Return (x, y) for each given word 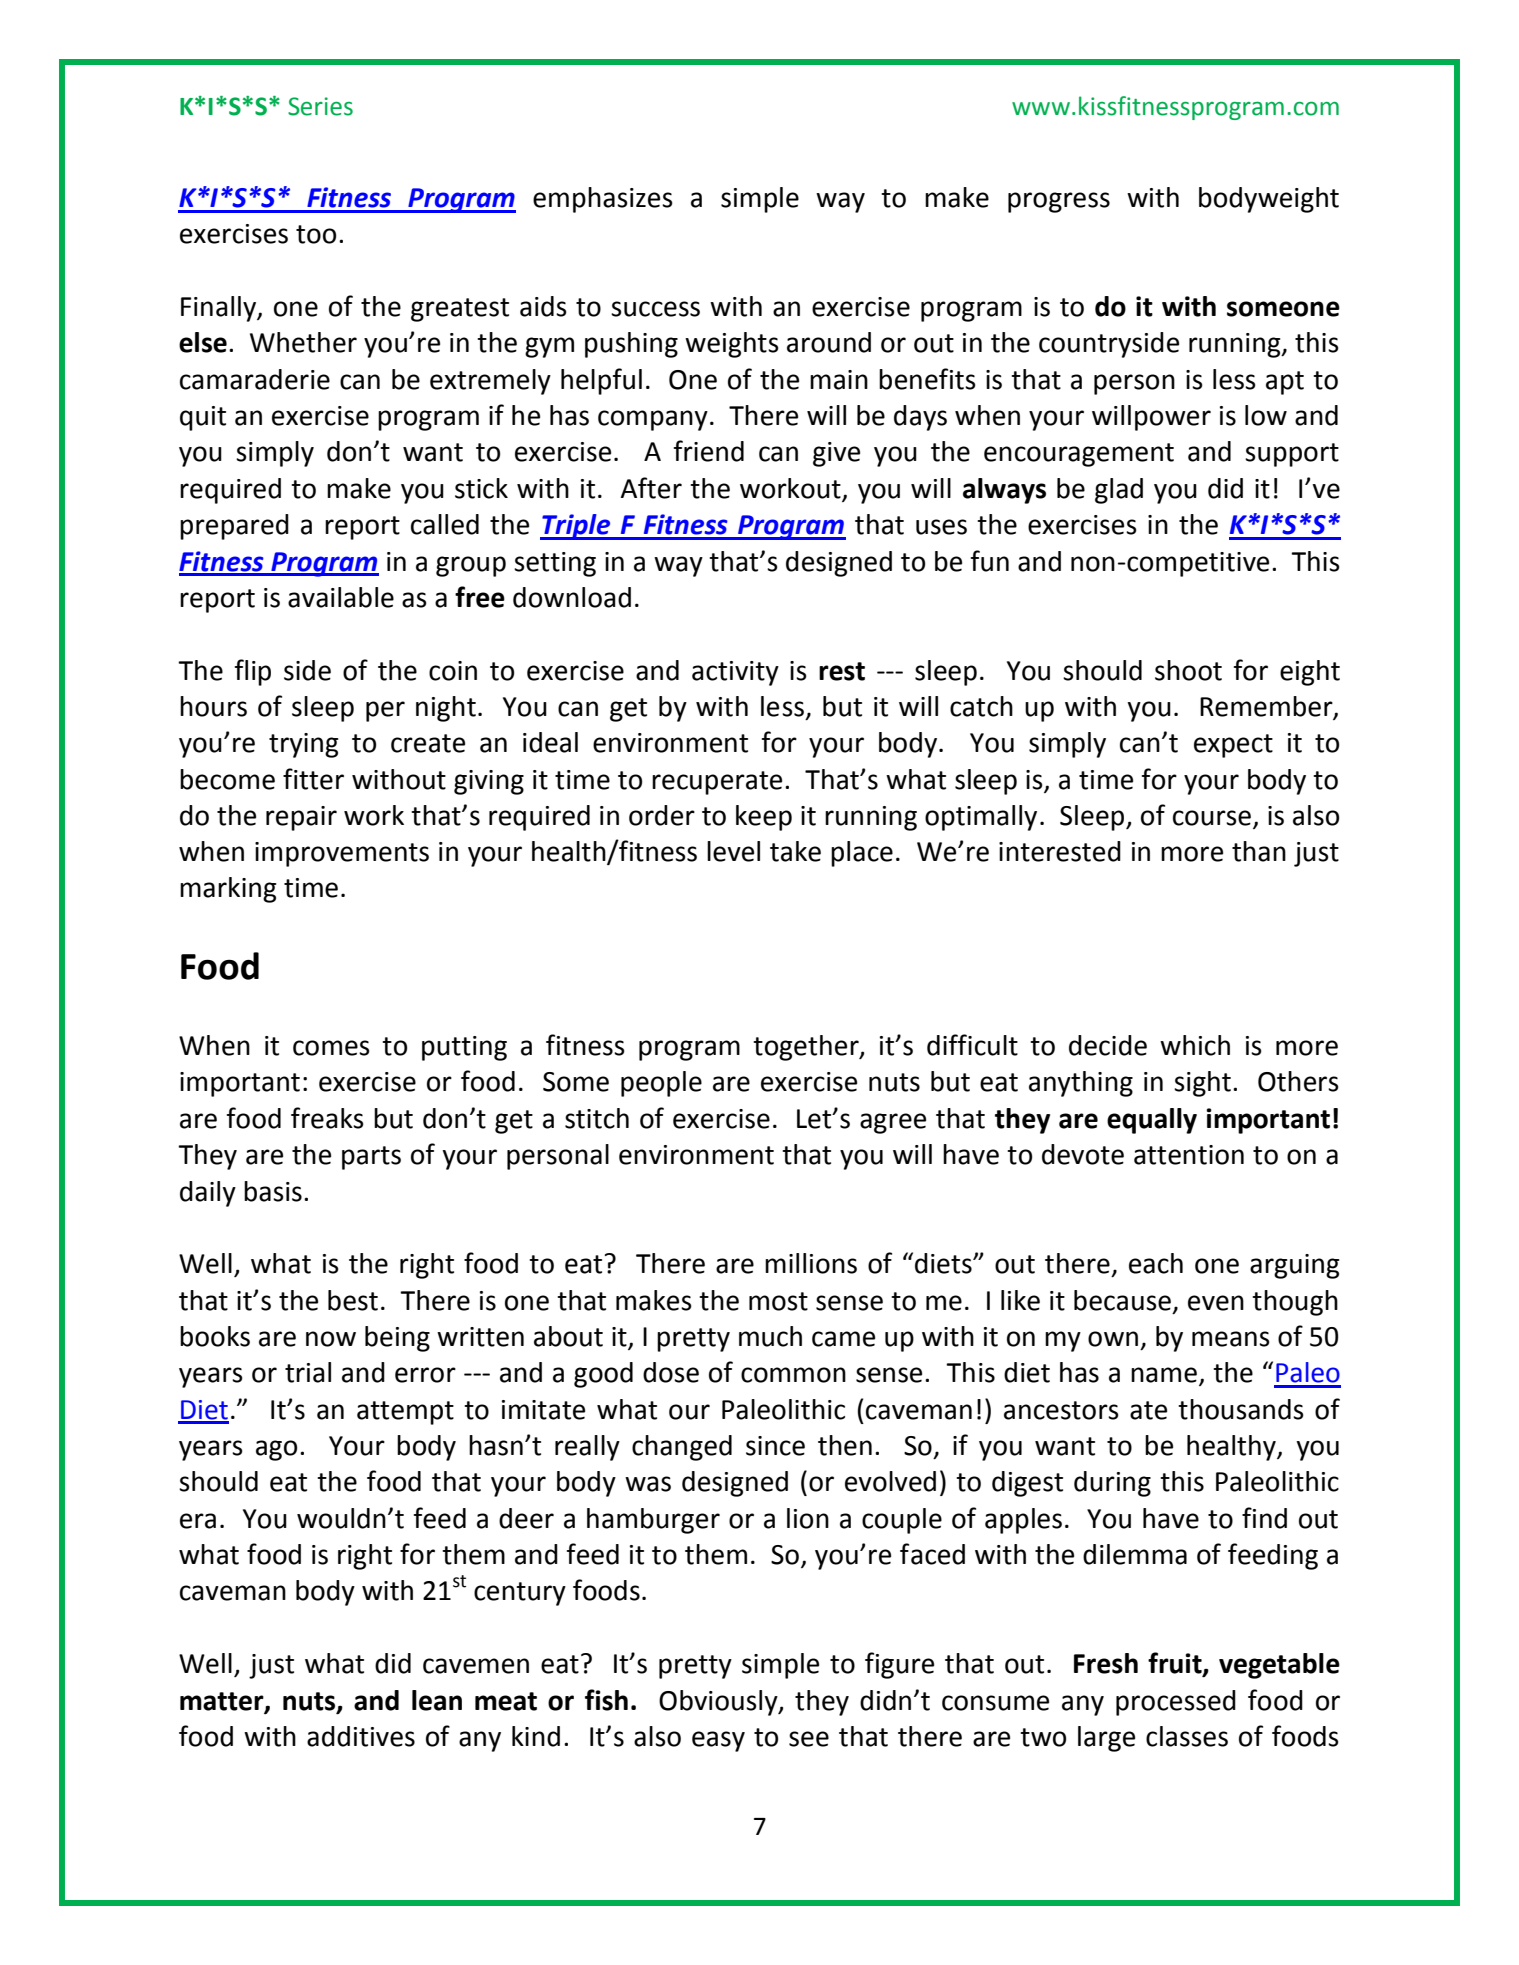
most (778, 1301)
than (1259, 851)
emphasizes (603, 200)
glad (1119, 491)
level (733, 851)
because (1122, 1300)
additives (361, 1736)
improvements (342, 854)
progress (1059, 202)
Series (320, 106)
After (651, 488)
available (341, 597)
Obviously (719, 1703)
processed (1176, 1703)
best (353, 1300)
